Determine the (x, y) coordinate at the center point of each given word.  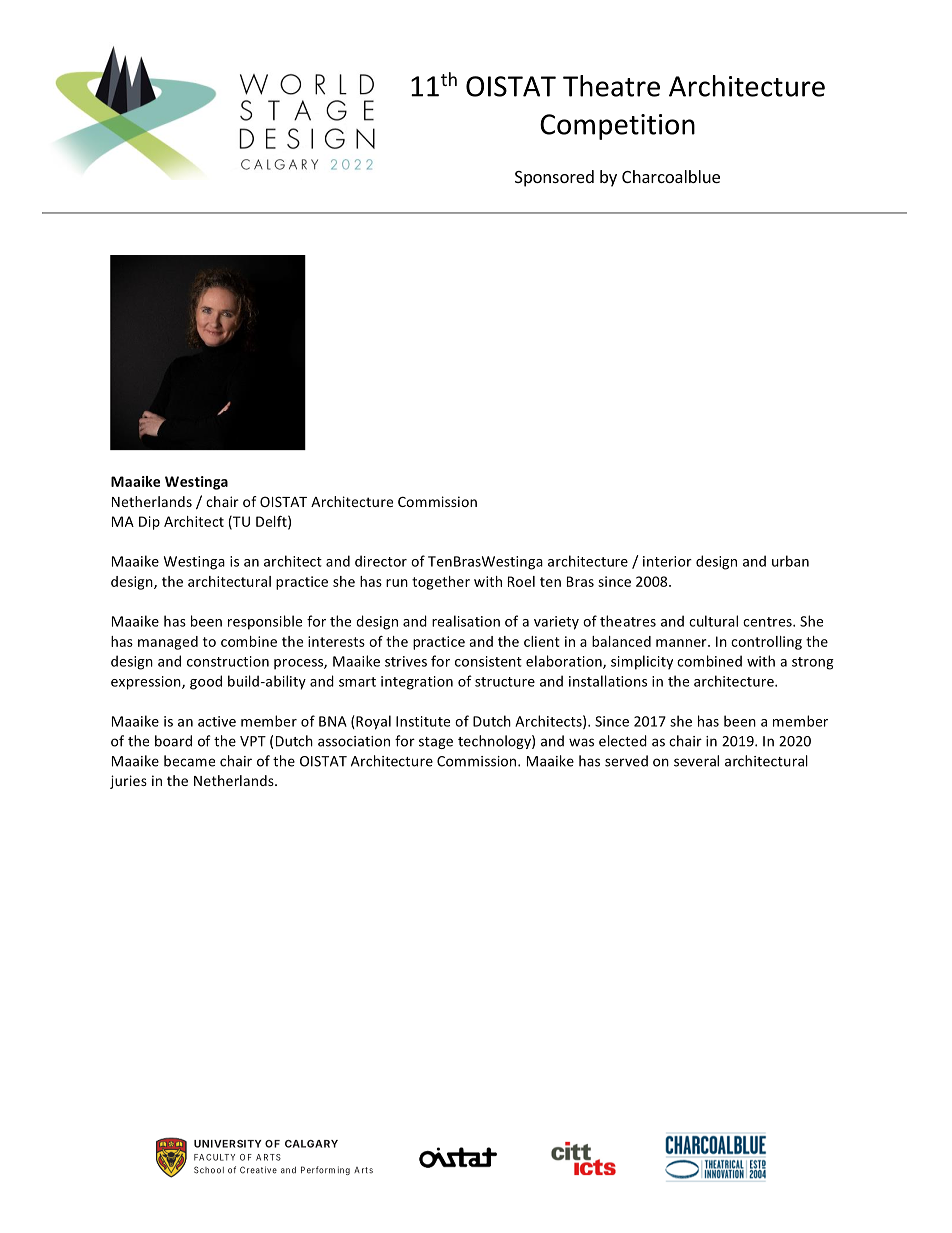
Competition (617, 127)
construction (228, 661)
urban (790, 561)
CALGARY (311, 1144)
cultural (713, 621)
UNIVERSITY (228, 1144)
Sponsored (554, 178)
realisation (466, 621)
